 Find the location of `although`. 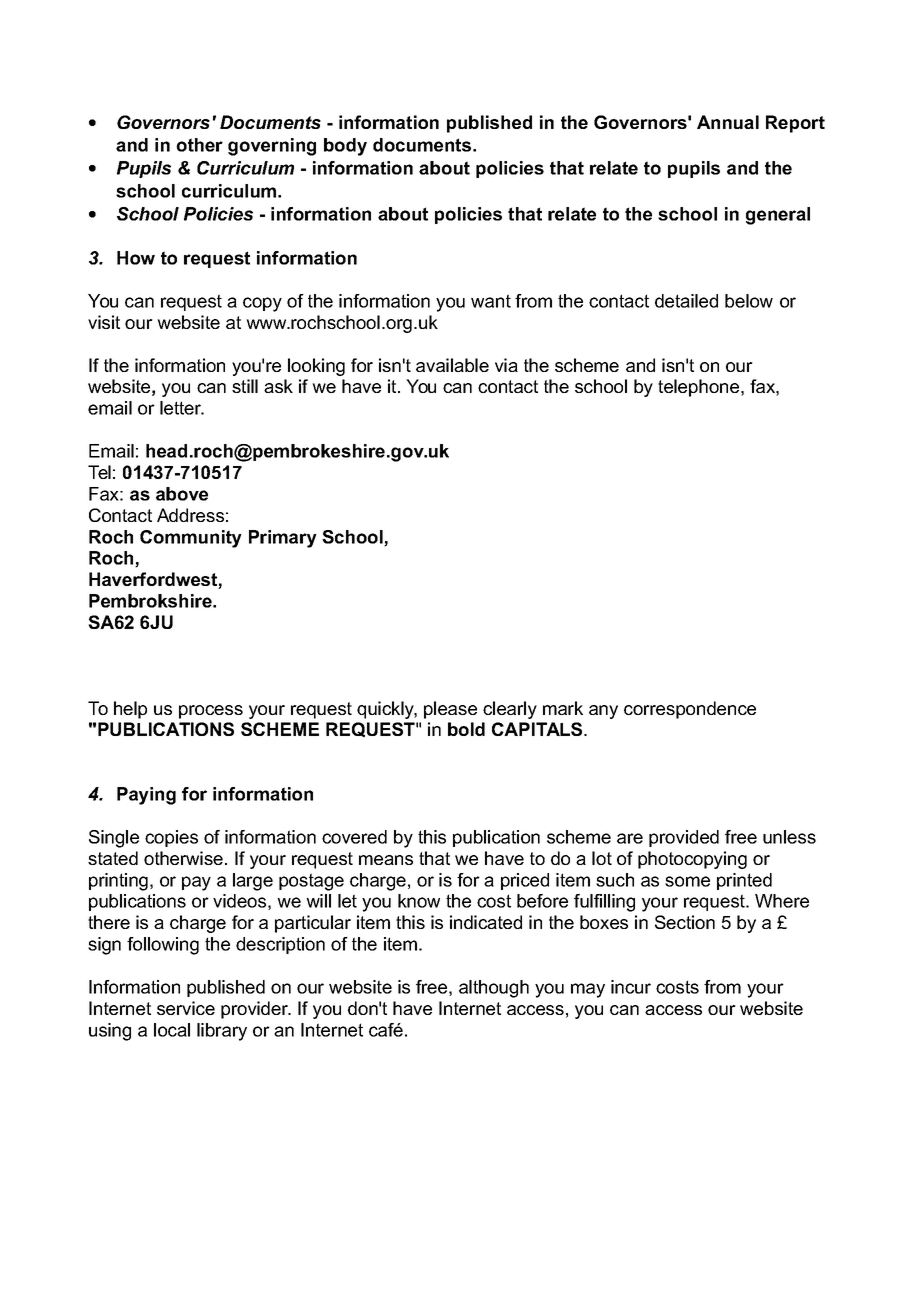

although is located at coordinates (494, 989).
